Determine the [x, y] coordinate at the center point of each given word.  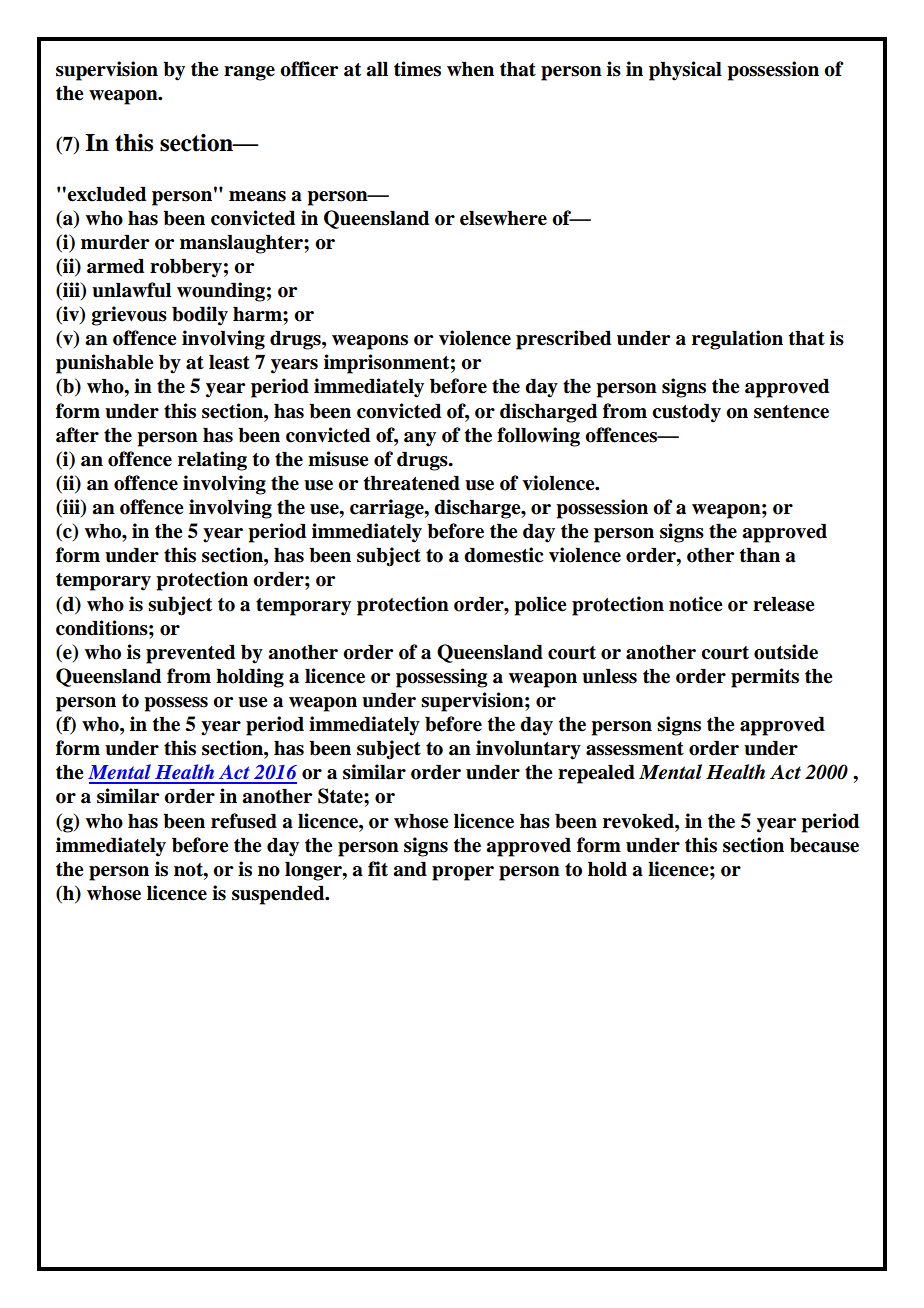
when [470, 69]
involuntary [528, 750]
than [760, 555]
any [420, 439]
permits [765, 678]
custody [686, 413]
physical [685, 71]
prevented [190, 654]
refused [244, 821]
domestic [503, 555]
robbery [186, 268]
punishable [104, 364]
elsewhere [503, 218]
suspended [279, 895]
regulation [737, 340]
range [249, 73]
